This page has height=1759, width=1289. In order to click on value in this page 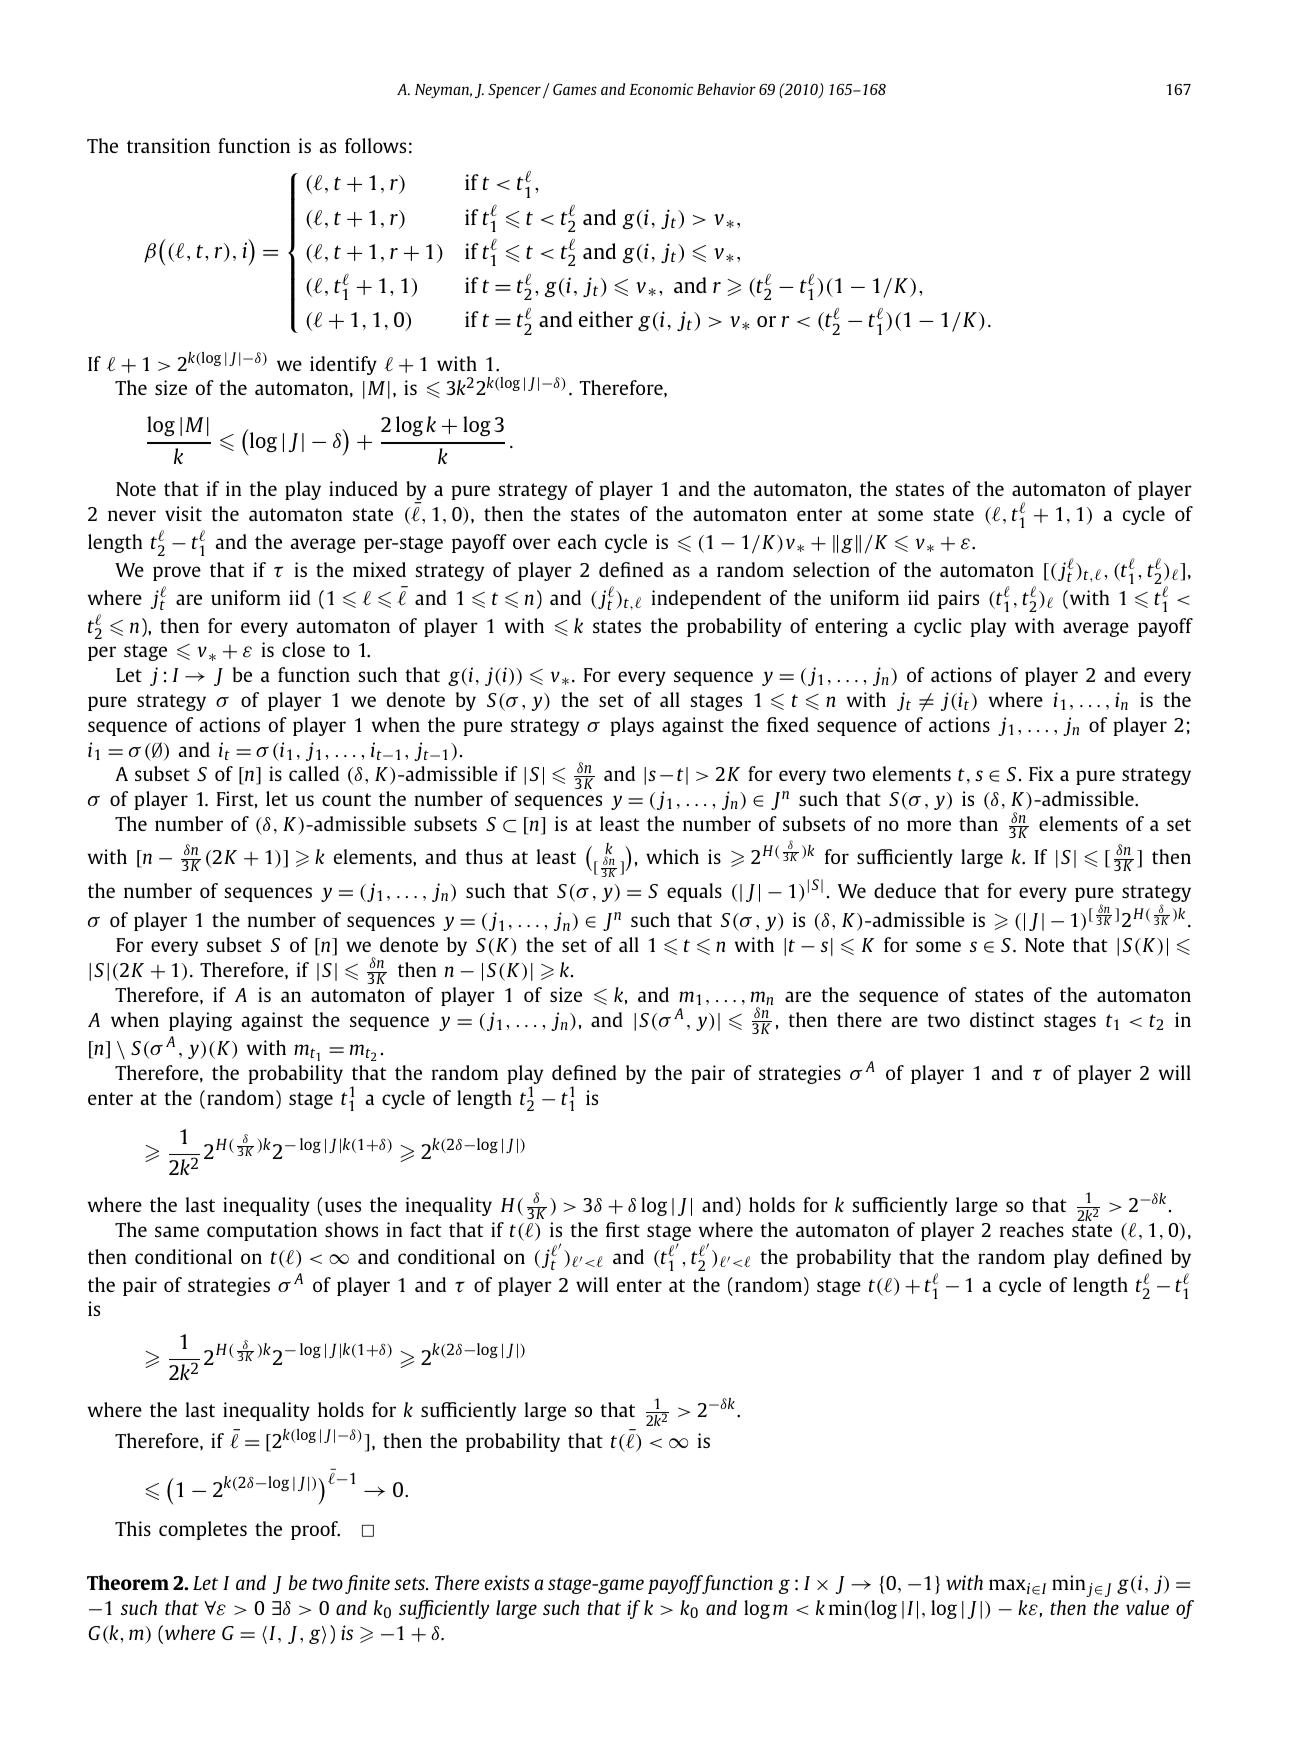, I will do `click(1147, 1607)`.
